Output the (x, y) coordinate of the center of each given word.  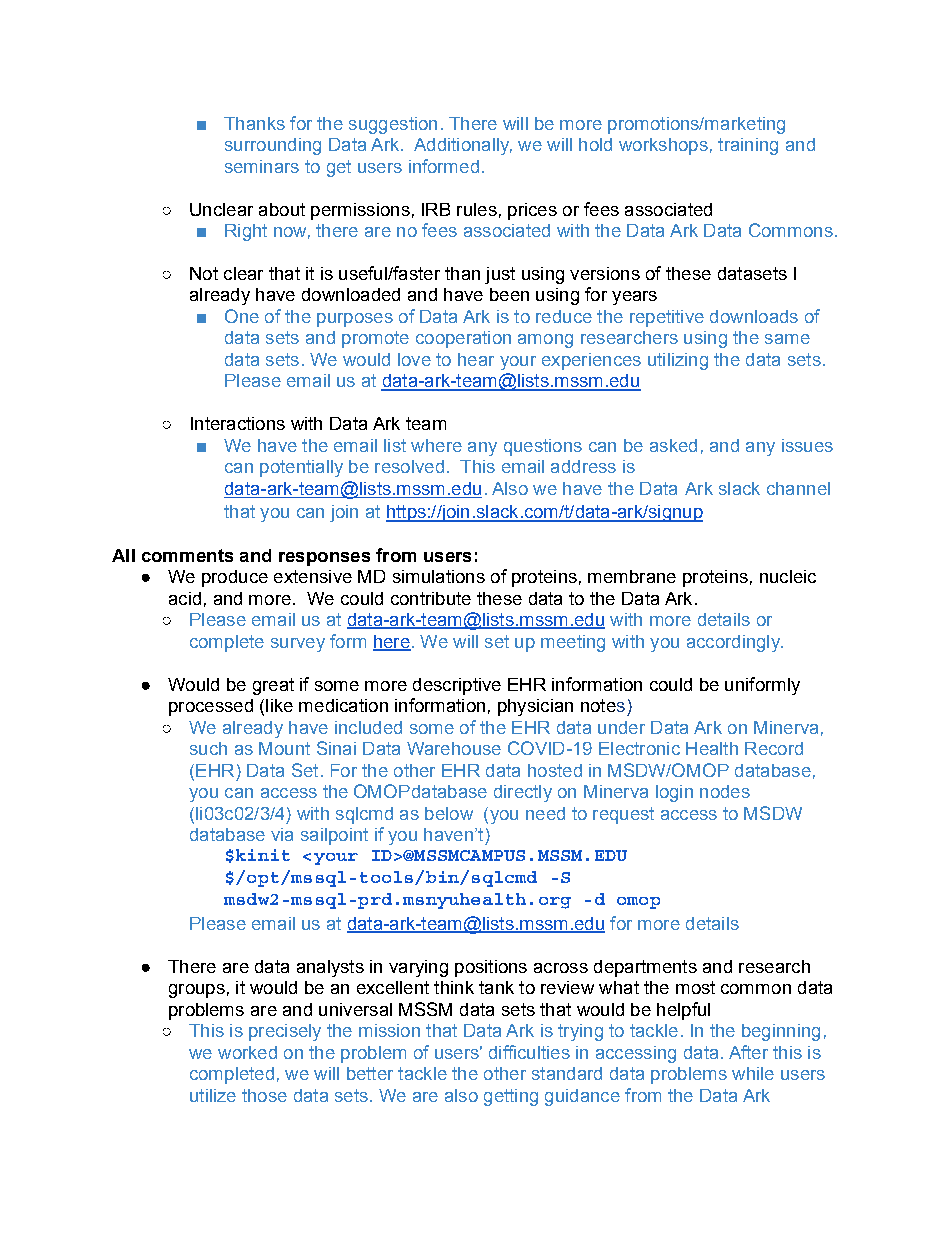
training (748, 146)
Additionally (463, 146)
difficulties (529, 1052)
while (753, 1073)
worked (247, 1052)
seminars (262, 166)
